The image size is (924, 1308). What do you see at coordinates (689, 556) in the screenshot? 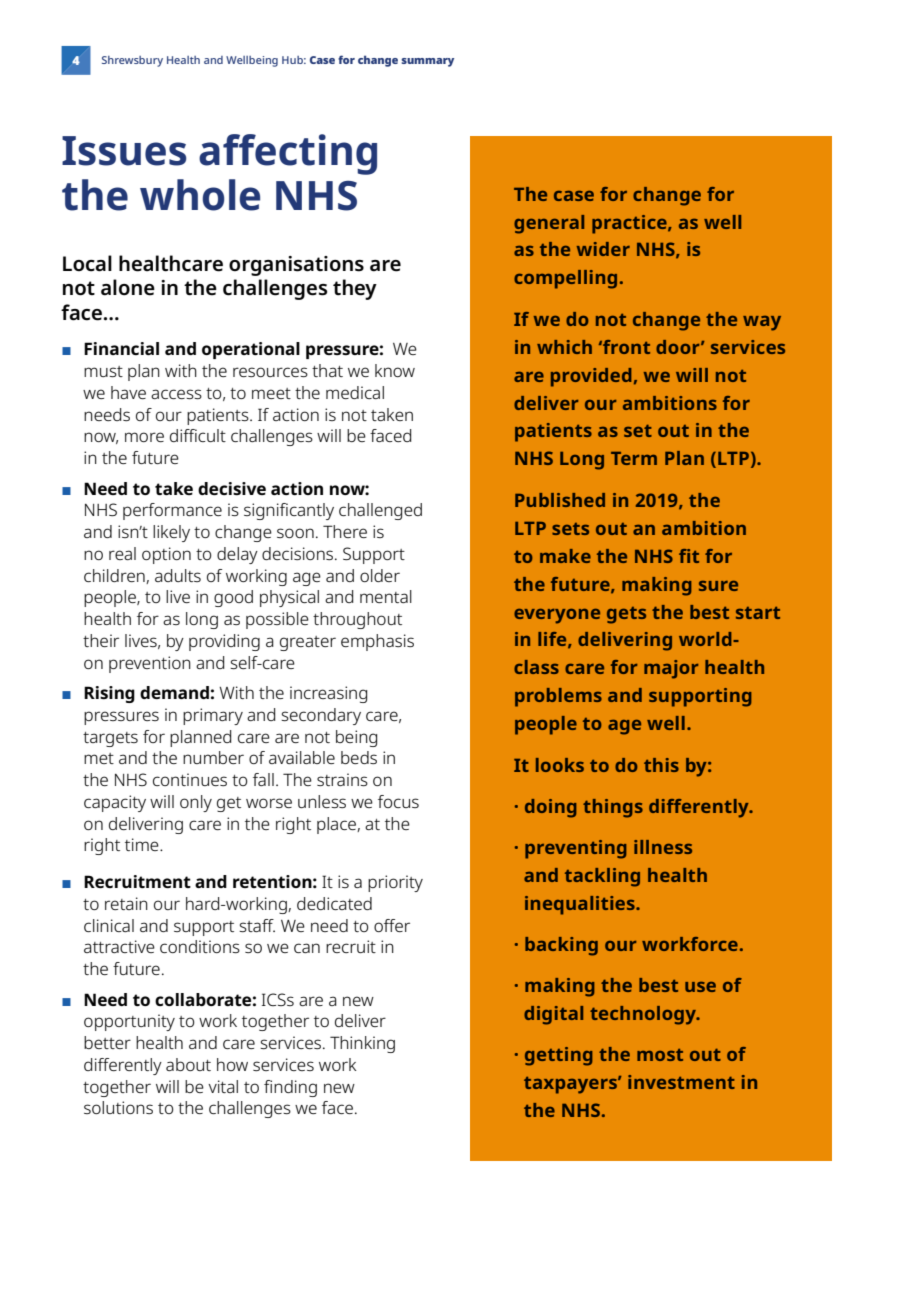
I see `fit` at bounding box center [689, 556].
